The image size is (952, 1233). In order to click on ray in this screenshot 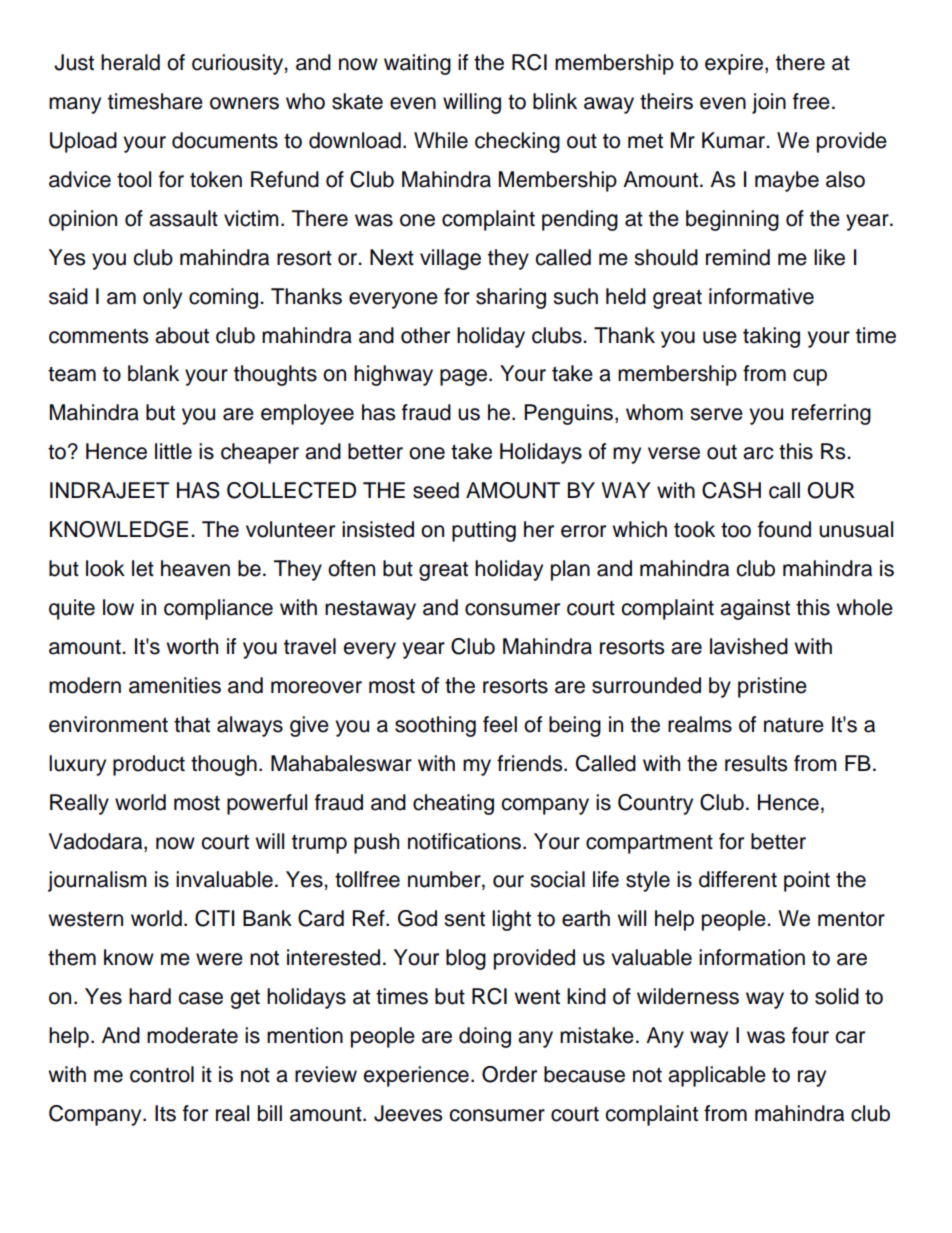, I will do `click(812, 1078)`.
